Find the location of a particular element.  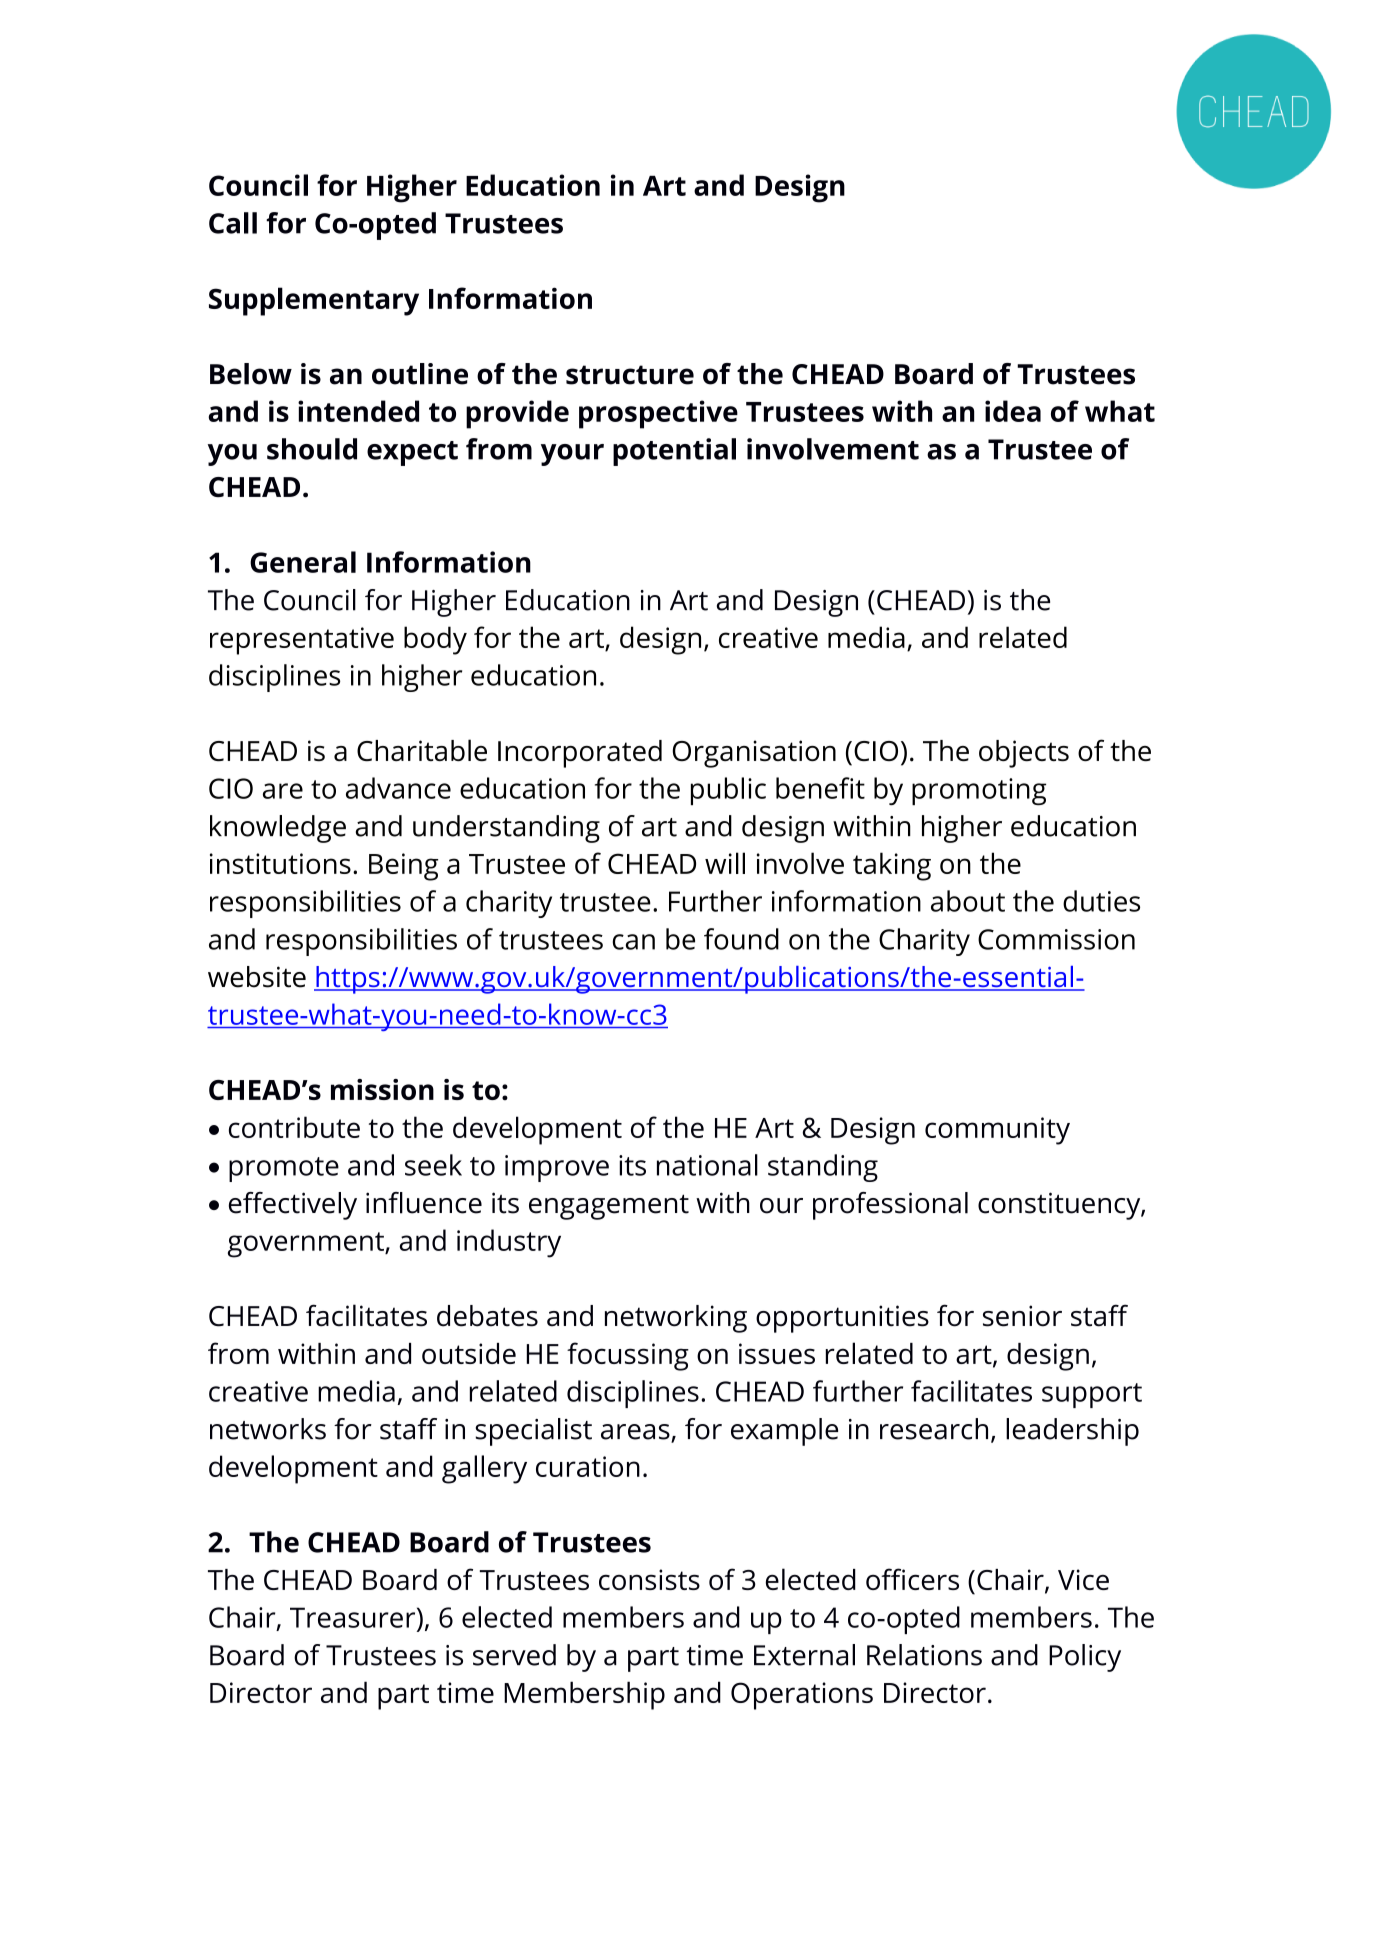

Supplementary is located at coordinates (314, 301).
